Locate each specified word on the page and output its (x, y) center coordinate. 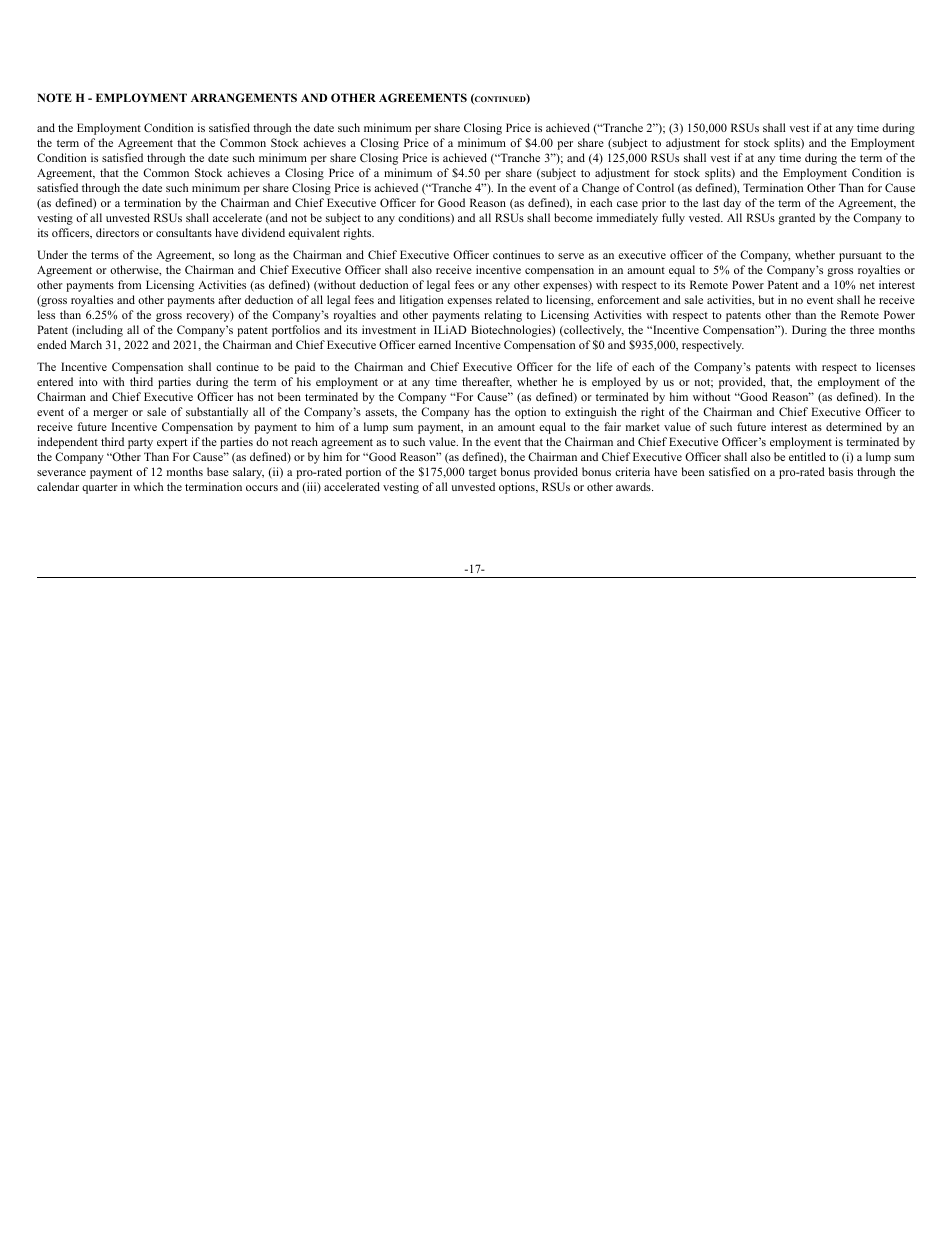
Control (655, 187)
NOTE (54, 97)
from (129, 284)
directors (117, 232)
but (766, 299)
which (148, 486)
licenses (895, 366)
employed (616, 383)
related (512, 299)
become (573, 217)
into (88, 381)
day (732, 204)
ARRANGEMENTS (244, 97)
